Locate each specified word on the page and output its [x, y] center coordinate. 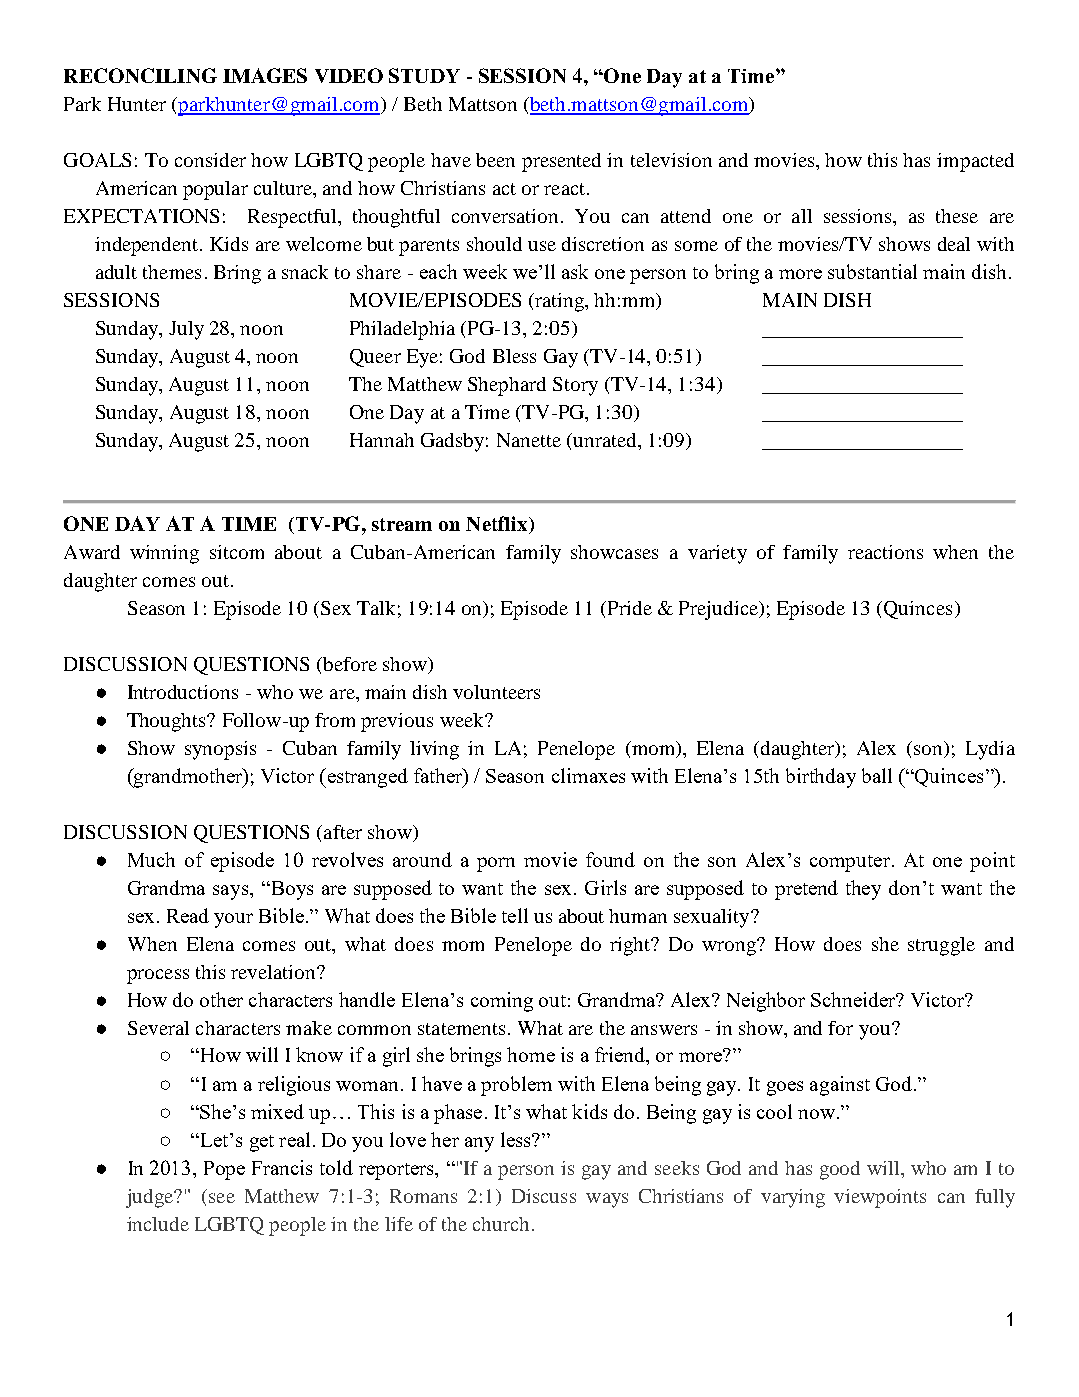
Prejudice [720, 610]
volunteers [496, 692]
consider [210, 160]
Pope [224, 1170]
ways [607, 1200]
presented [561, 162]
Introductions [183, 692]
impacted [975, 162]
